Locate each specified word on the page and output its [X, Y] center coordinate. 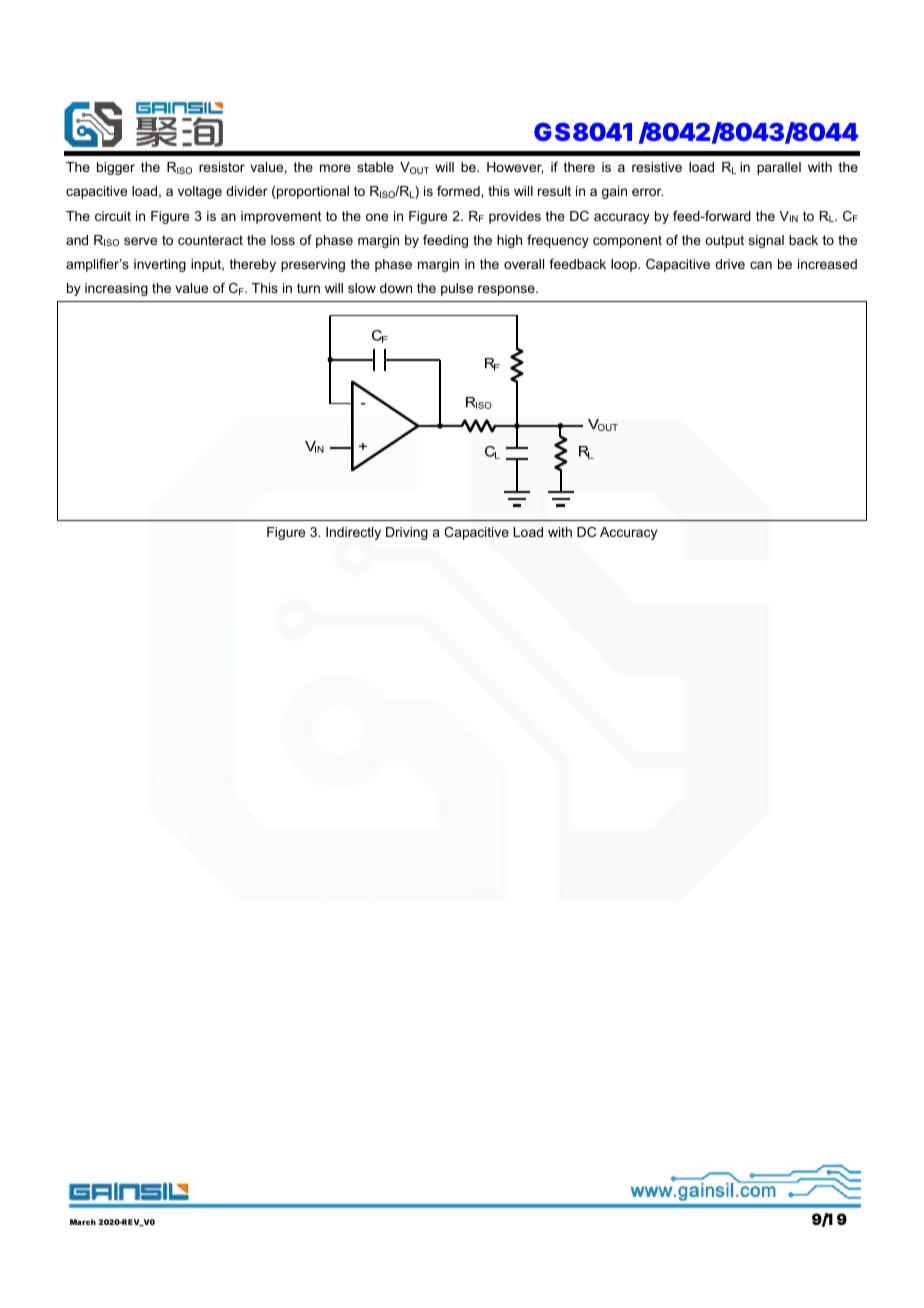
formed [459, 191]
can [761, 265]
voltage [200, 192]
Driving [407, 533]
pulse [457, 289]
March [83, 1222]
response [507, 290]
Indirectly [353, 533]
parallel [779, 168]
